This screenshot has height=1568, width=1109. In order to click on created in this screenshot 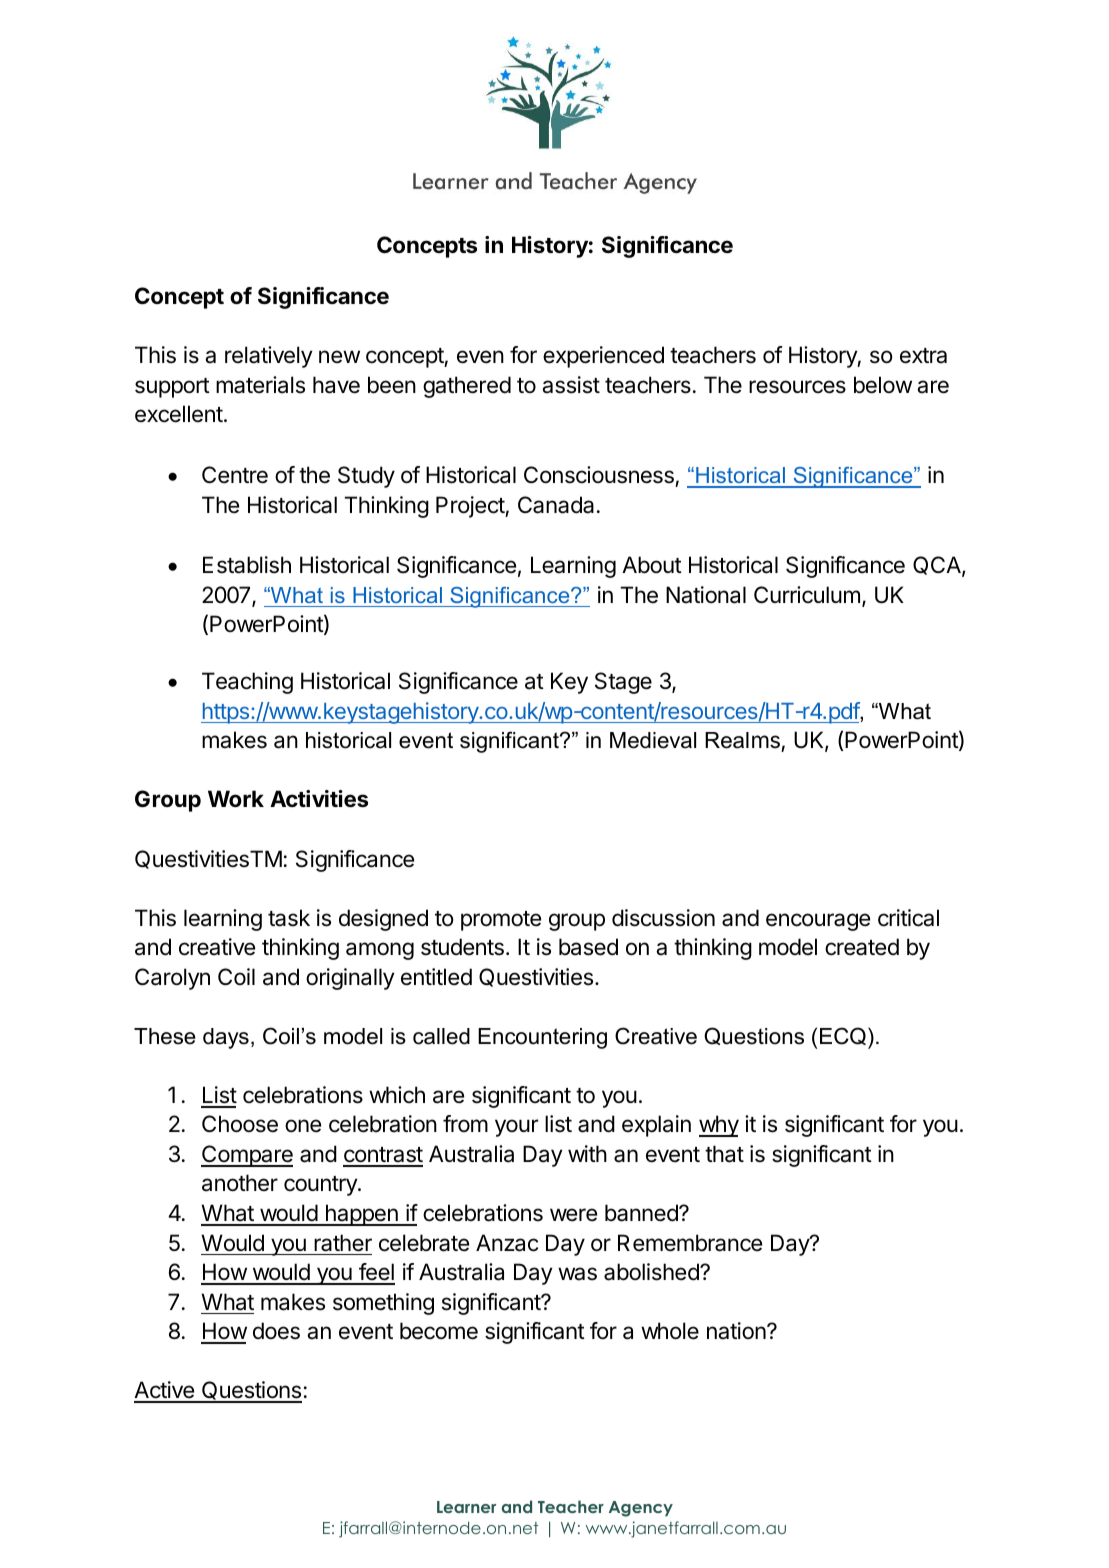, I will do `click(862, 947)`.
